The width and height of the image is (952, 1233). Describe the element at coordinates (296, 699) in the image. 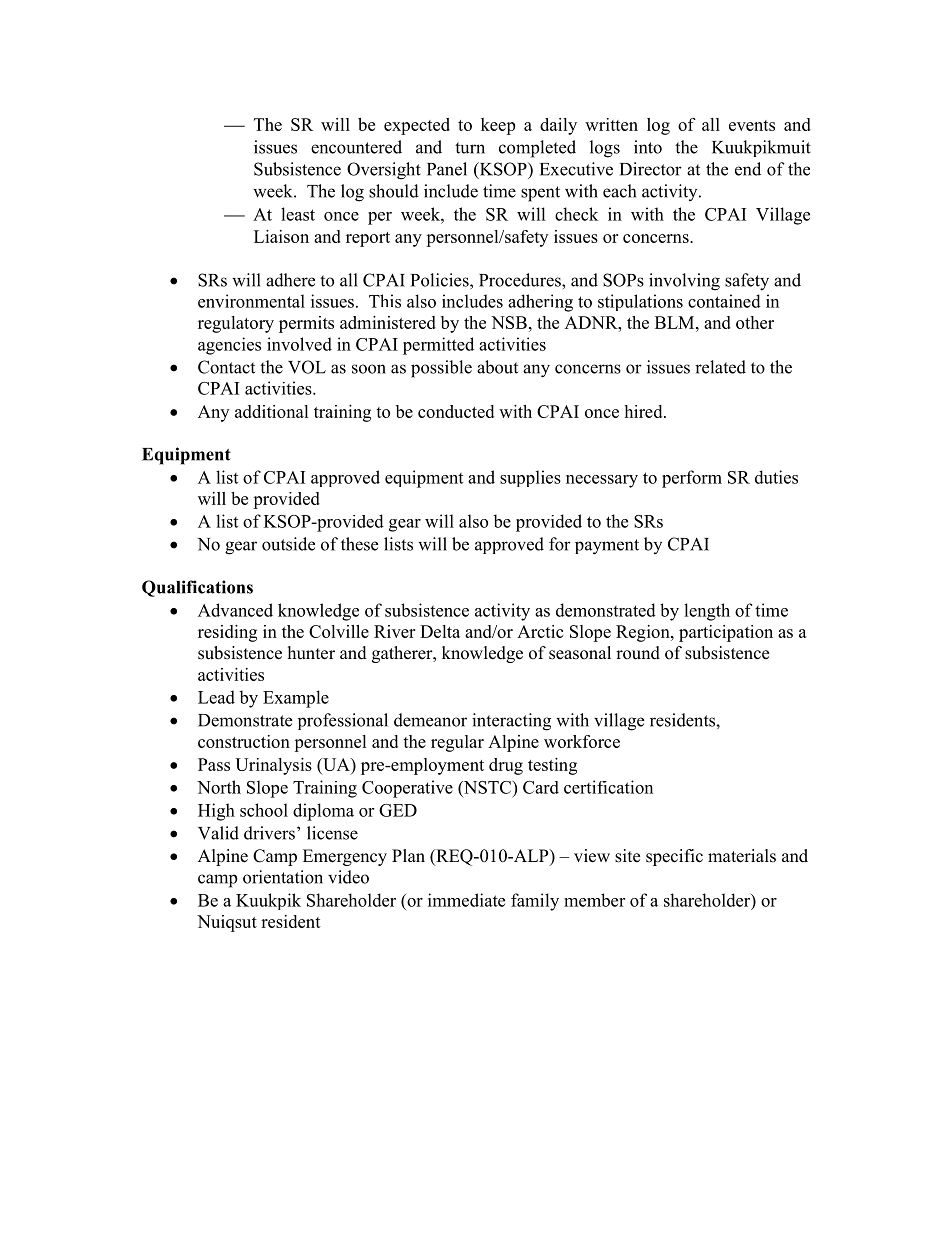

I see `Example` at that location.
